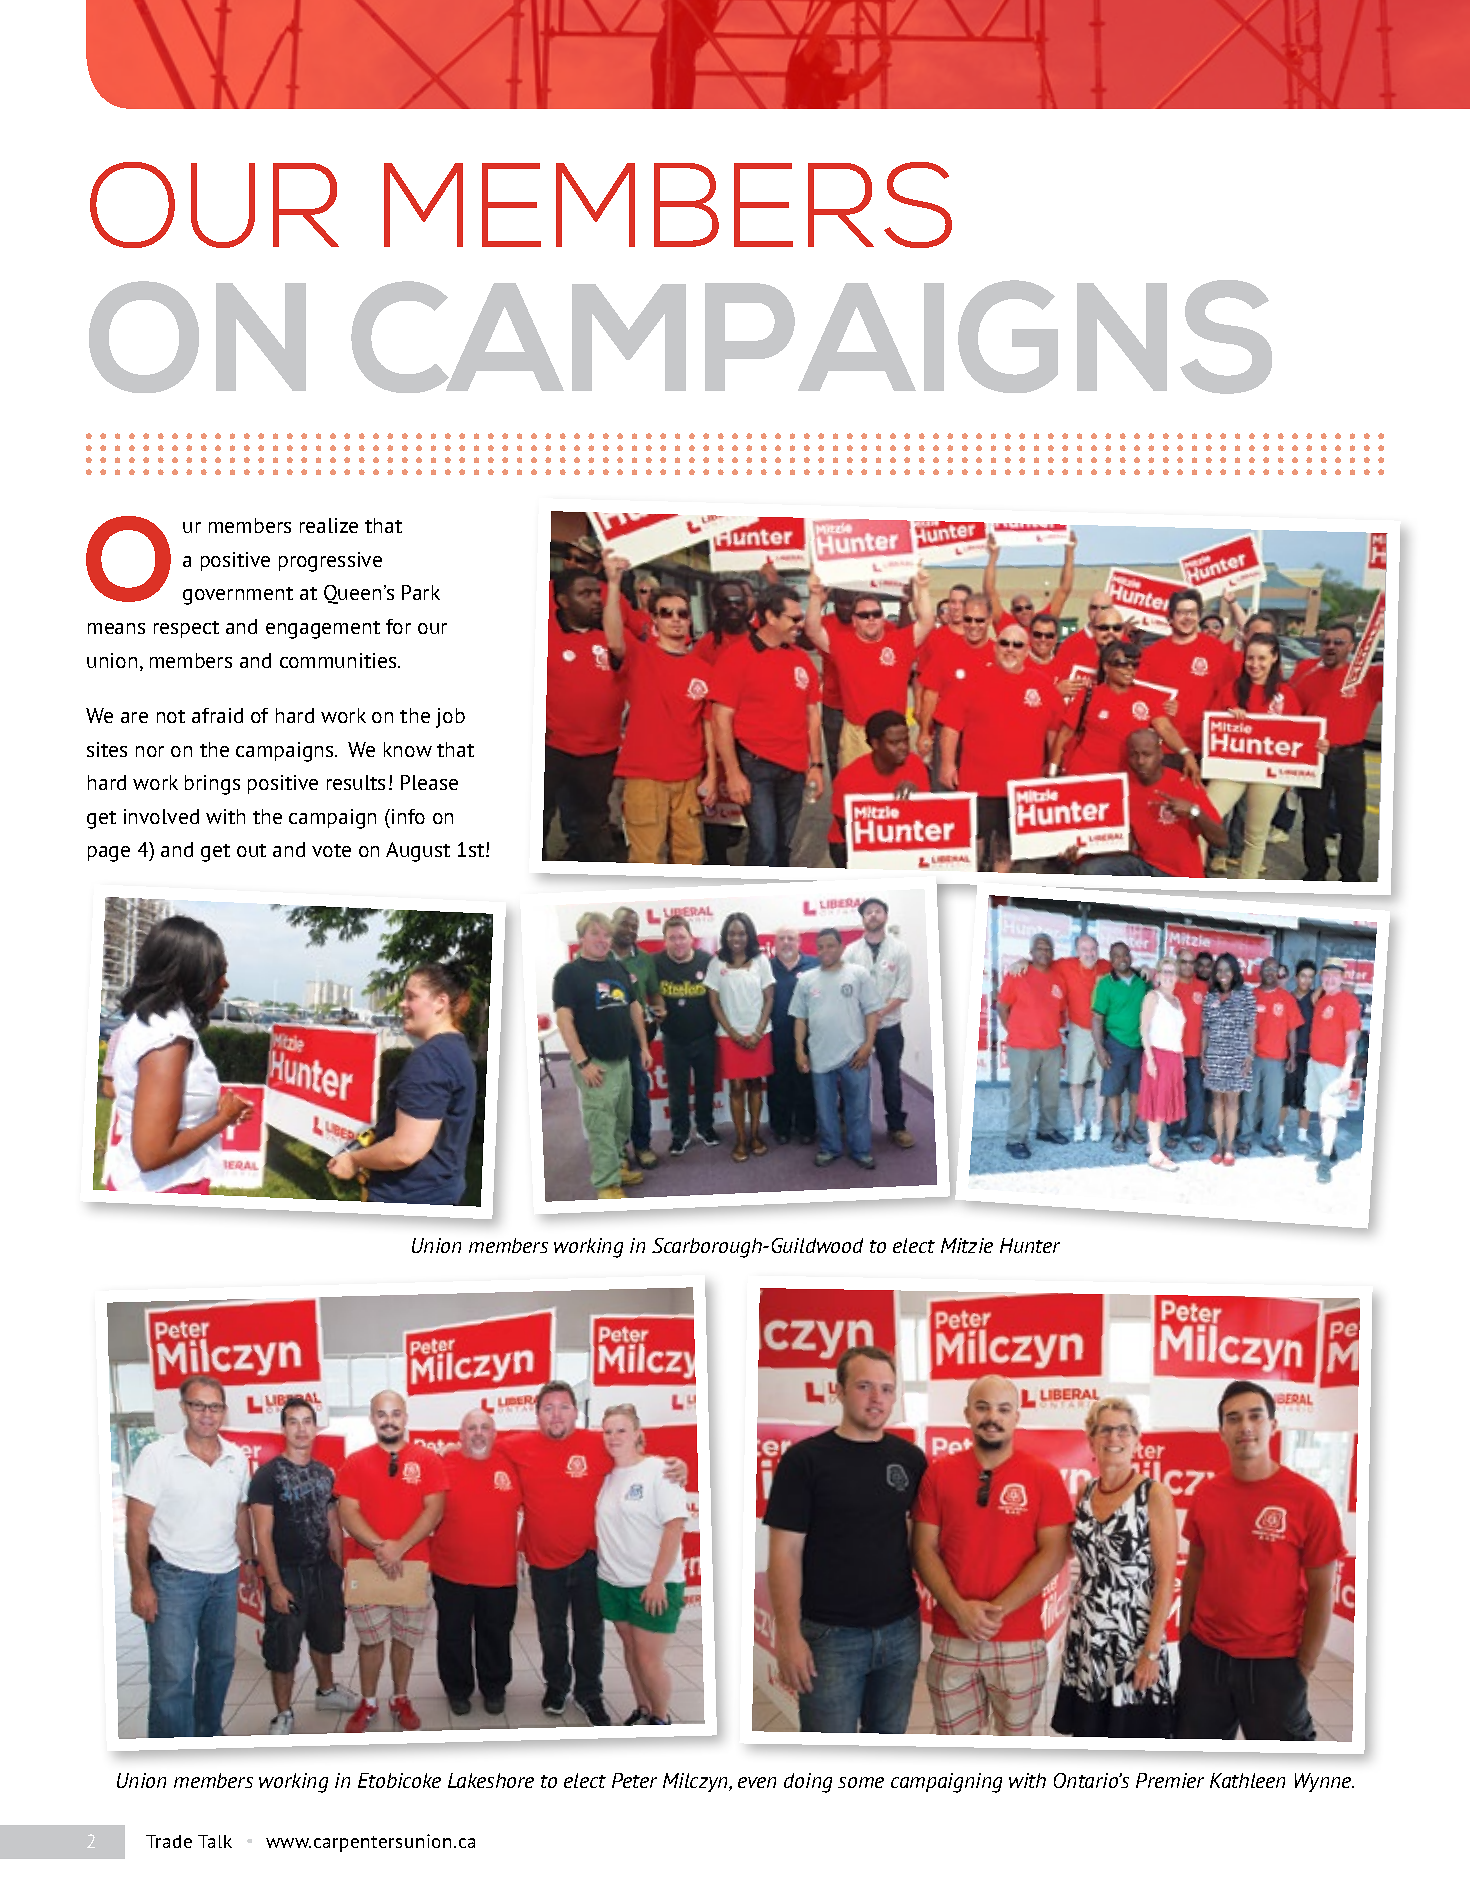 This page has height=1902, width=1470. What do you see at coordinates (450, 718) in the page?
I see `job` at bounding box center [450, 718].
